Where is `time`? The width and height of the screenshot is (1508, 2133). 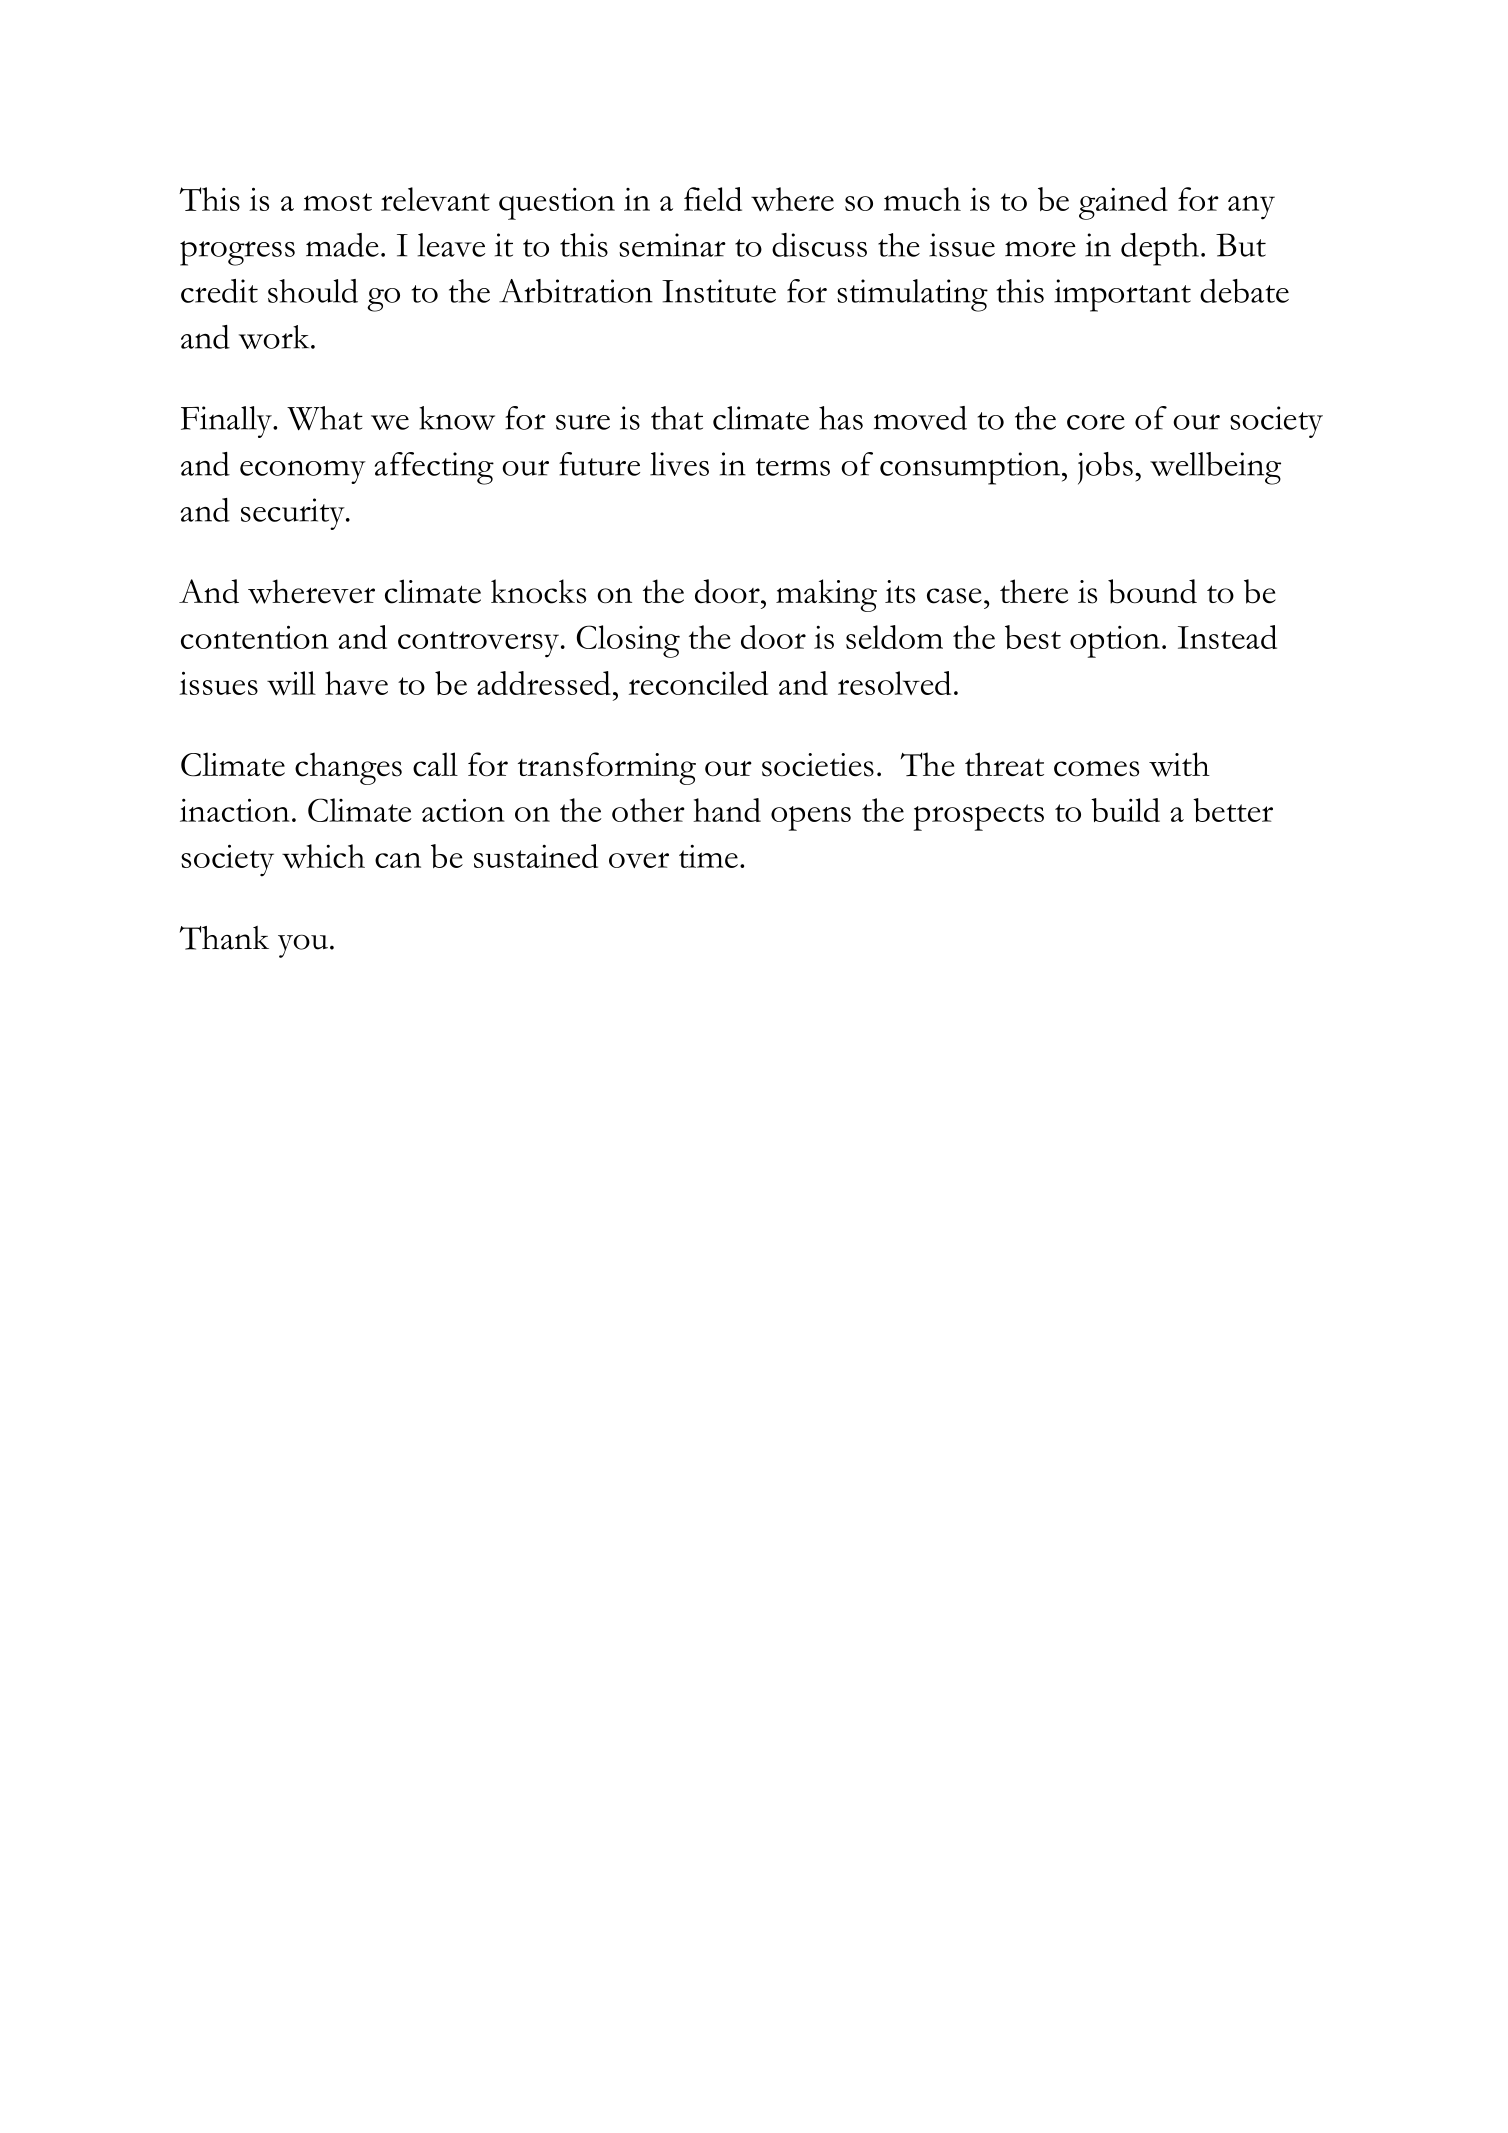
time is located at coordinates (708, 856).
